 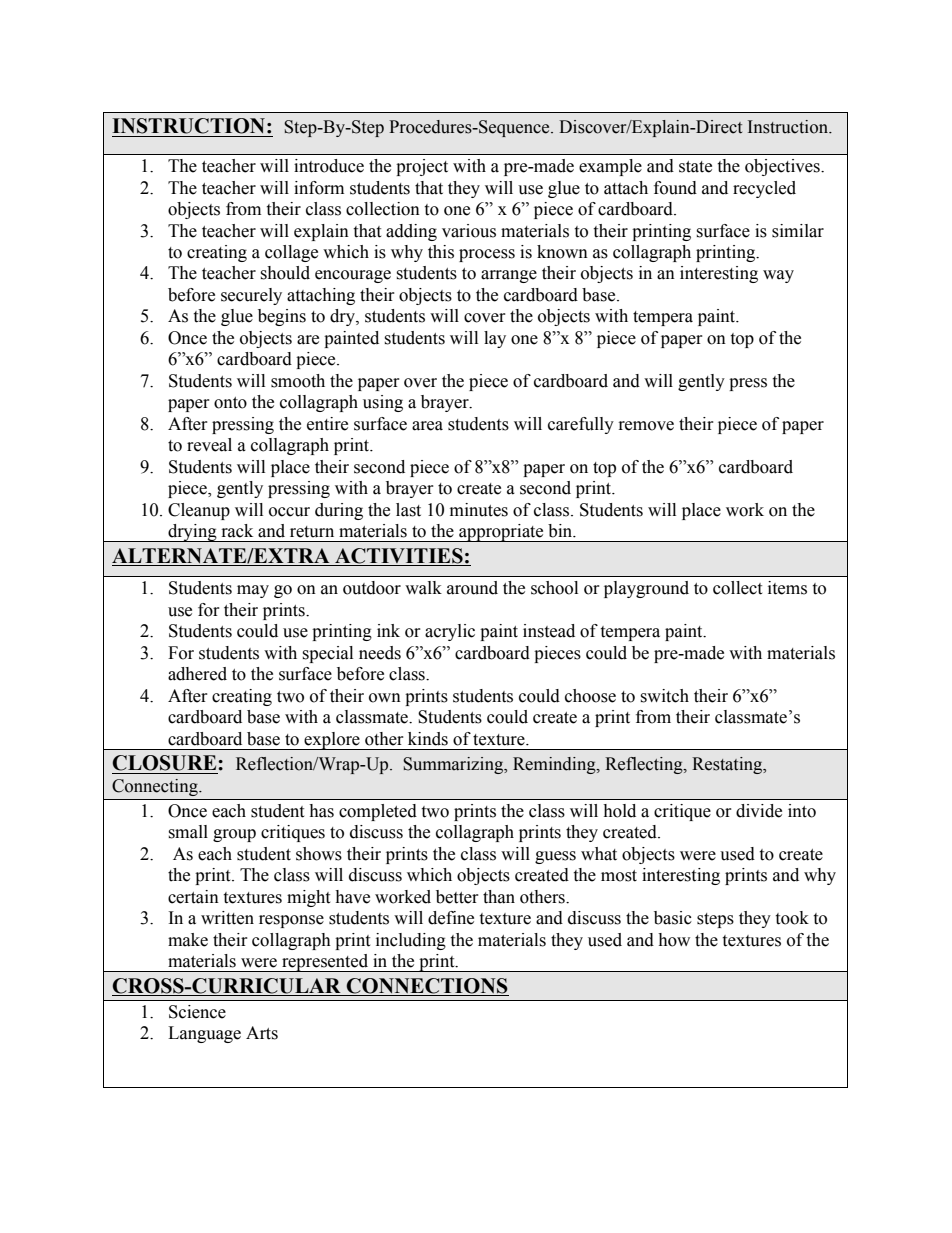 What do you see at coordinates (469, 231) in the image?
I see `various` at bounding box center [469, 231].
